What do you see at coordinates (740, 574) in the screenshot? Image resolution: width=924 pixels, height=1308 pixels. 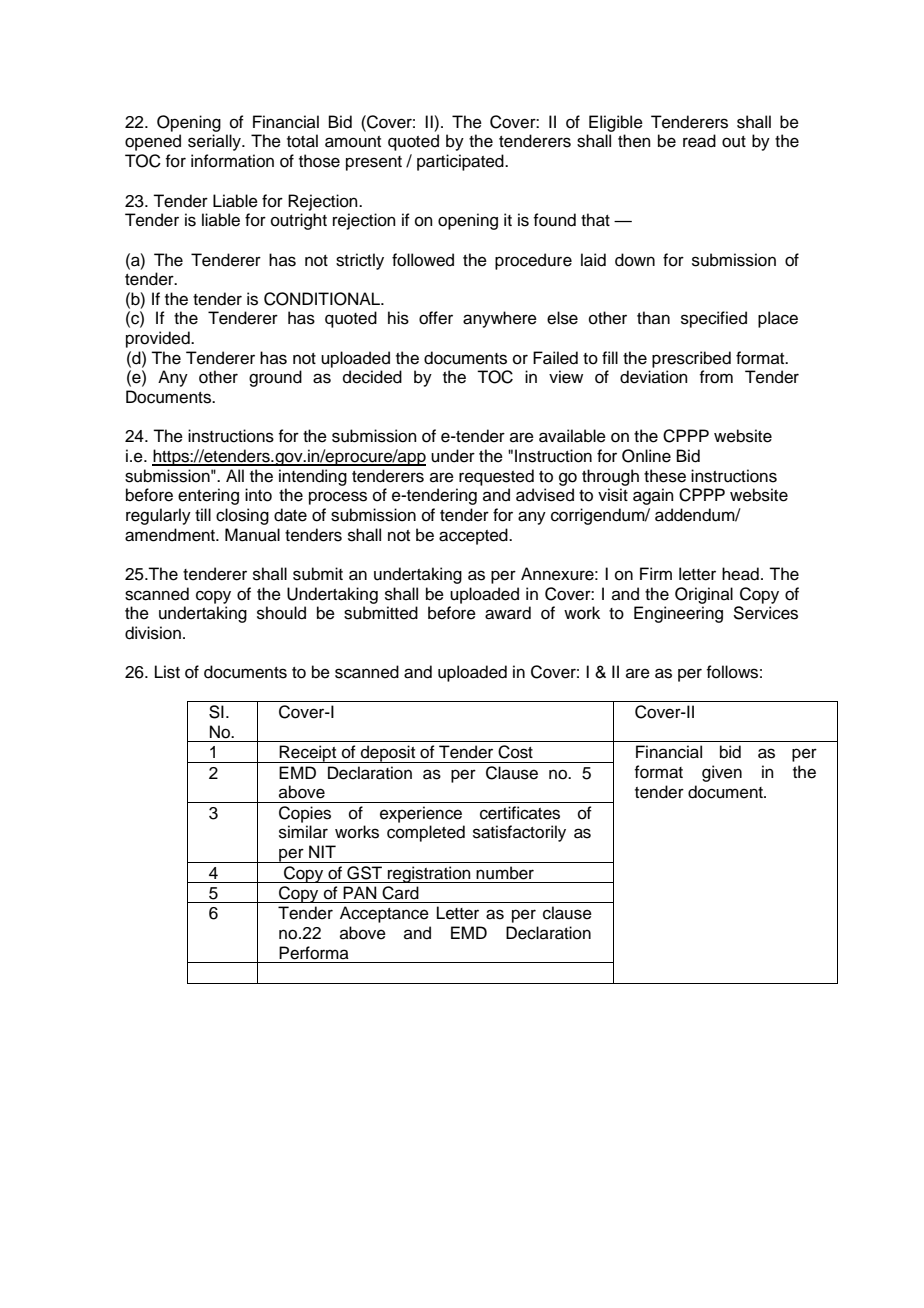 I see `head` at bounding box center [740, 574].
